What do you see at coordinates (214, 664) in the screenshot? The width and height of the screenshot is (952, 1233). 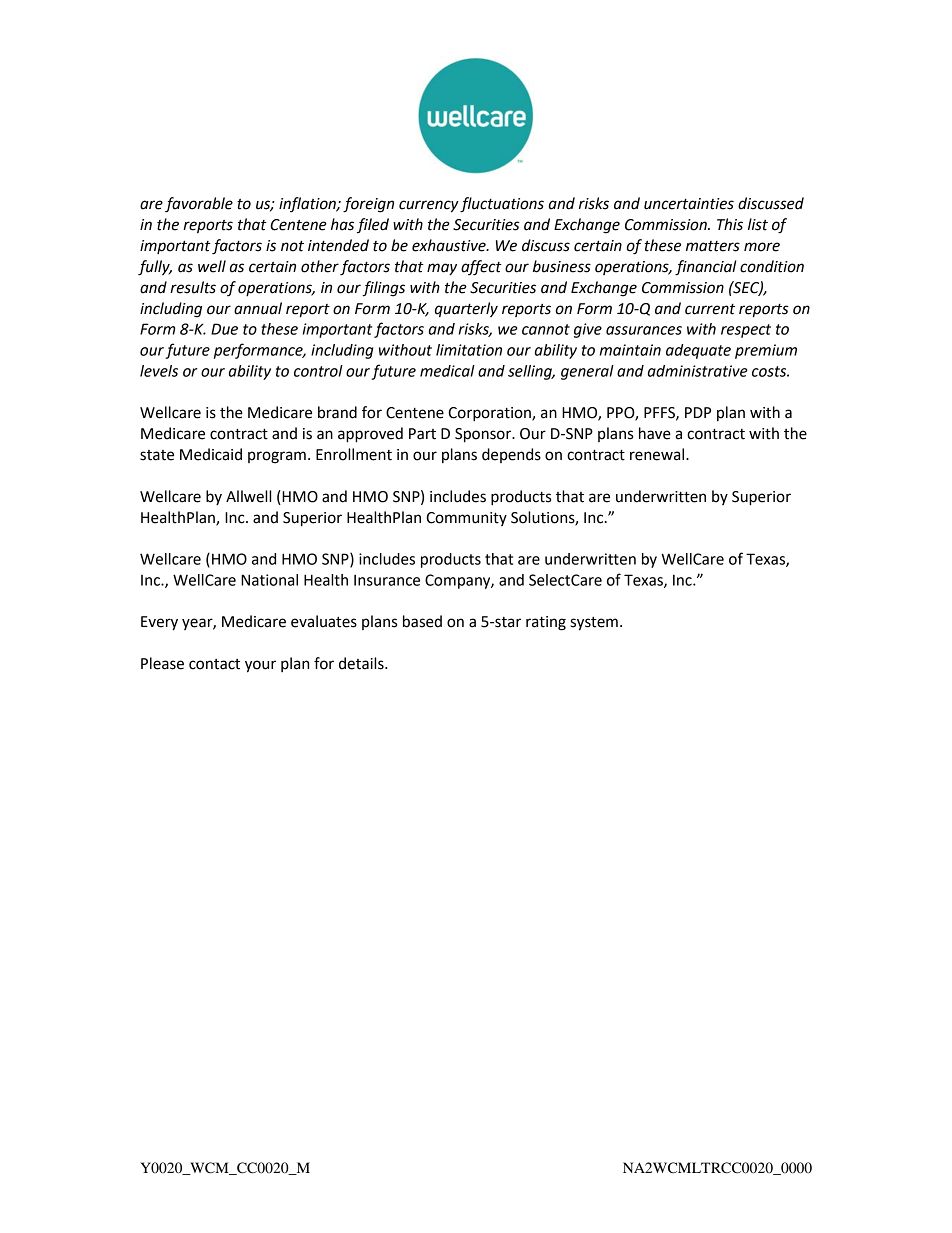 I see `contact` at bounding box center [214, 664].
